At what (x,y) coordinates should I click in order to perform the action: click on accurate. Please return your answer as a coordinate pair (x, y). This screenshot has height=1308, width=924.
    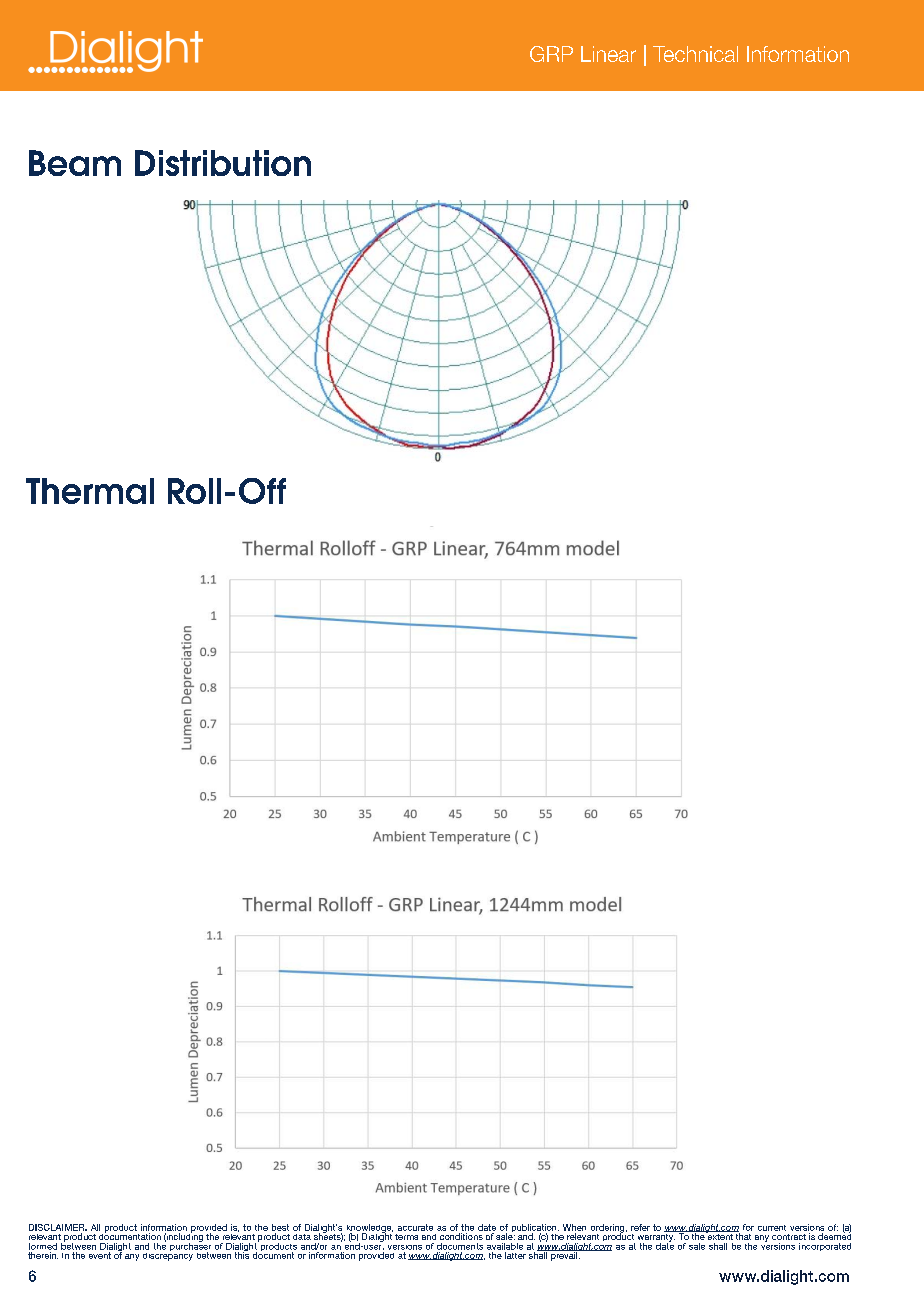
    Looking at the image, I should click on (415, 1227).
